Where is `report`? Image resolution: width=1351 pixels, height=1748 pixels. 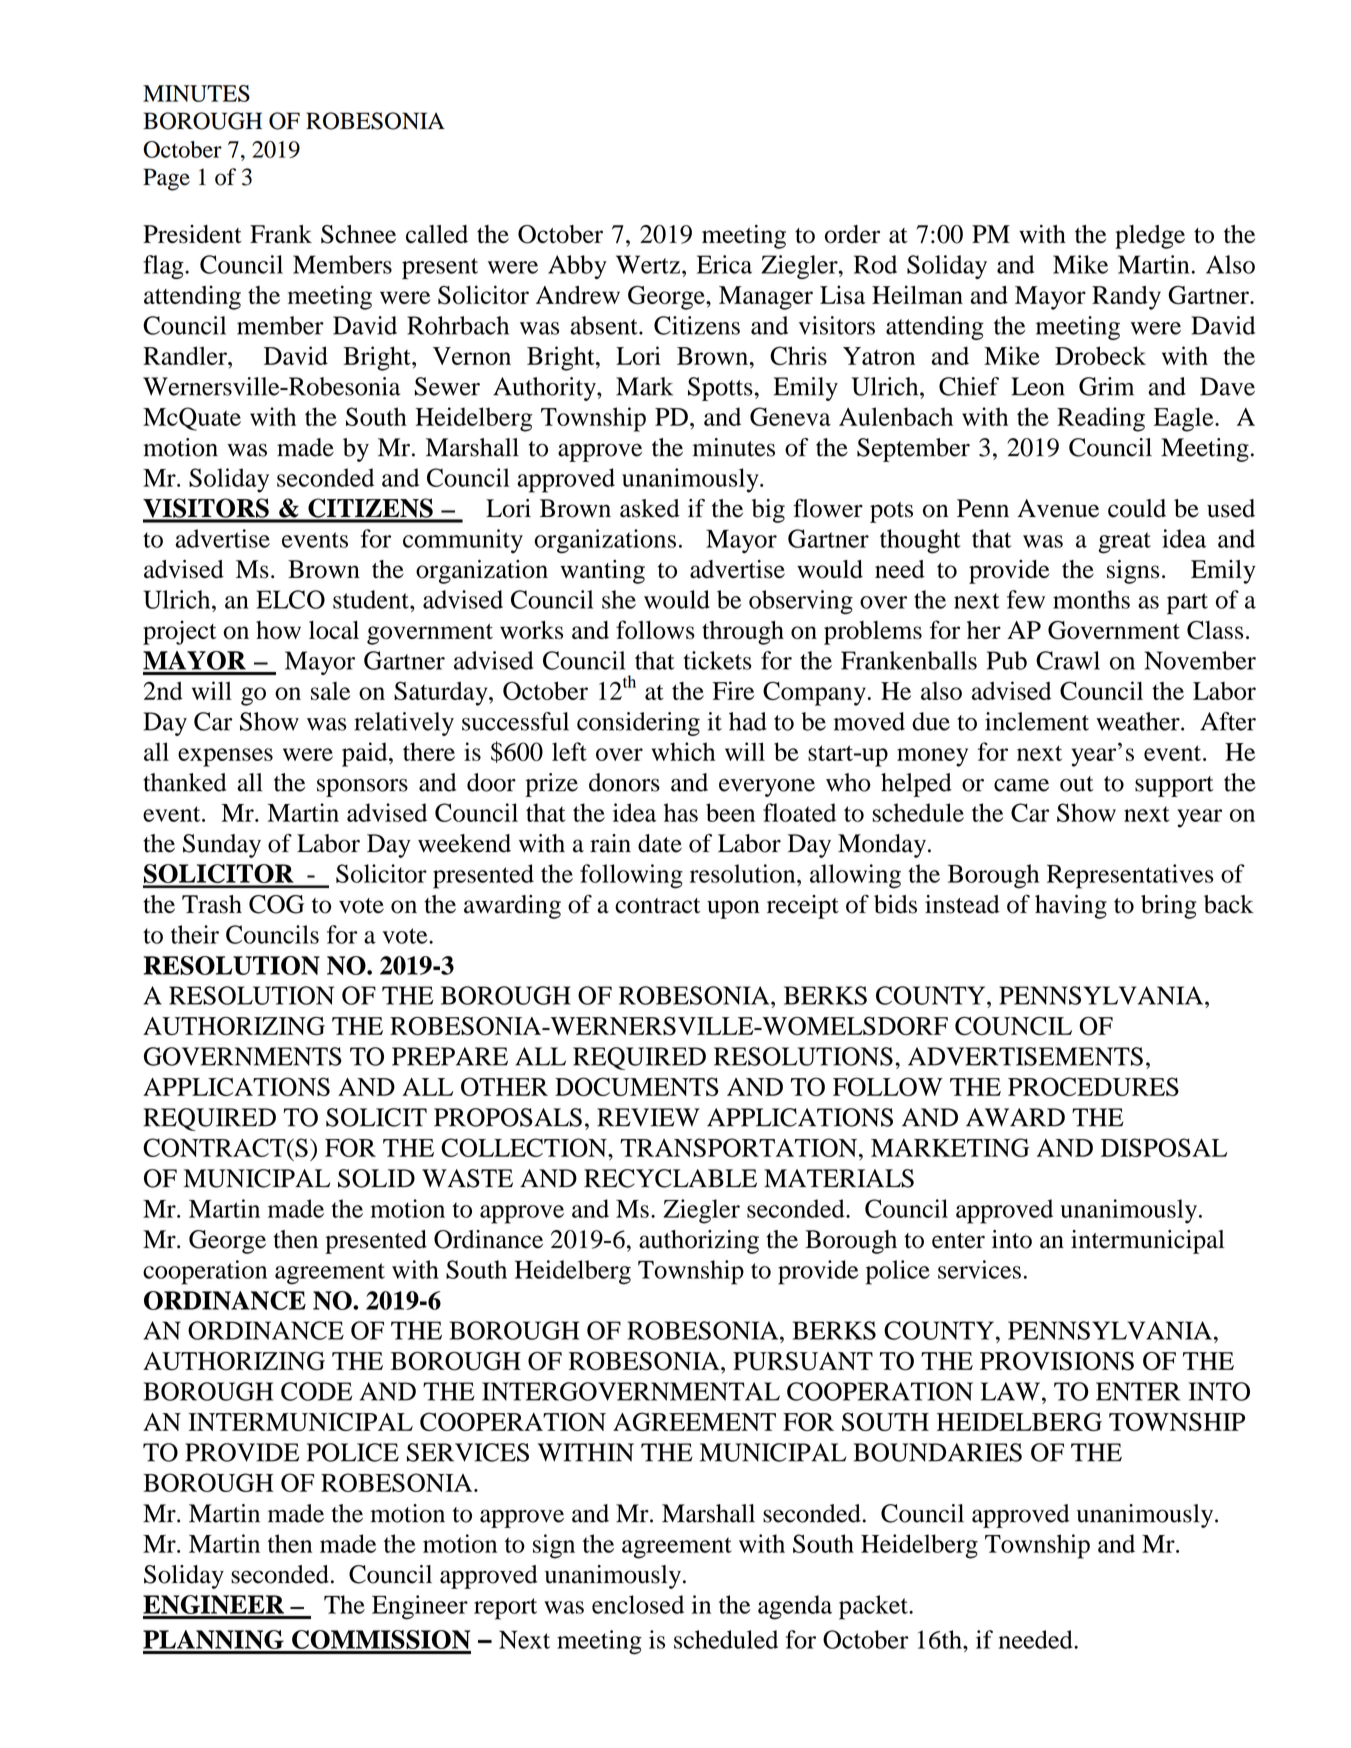 report is located at coordinates (505, 1609).
